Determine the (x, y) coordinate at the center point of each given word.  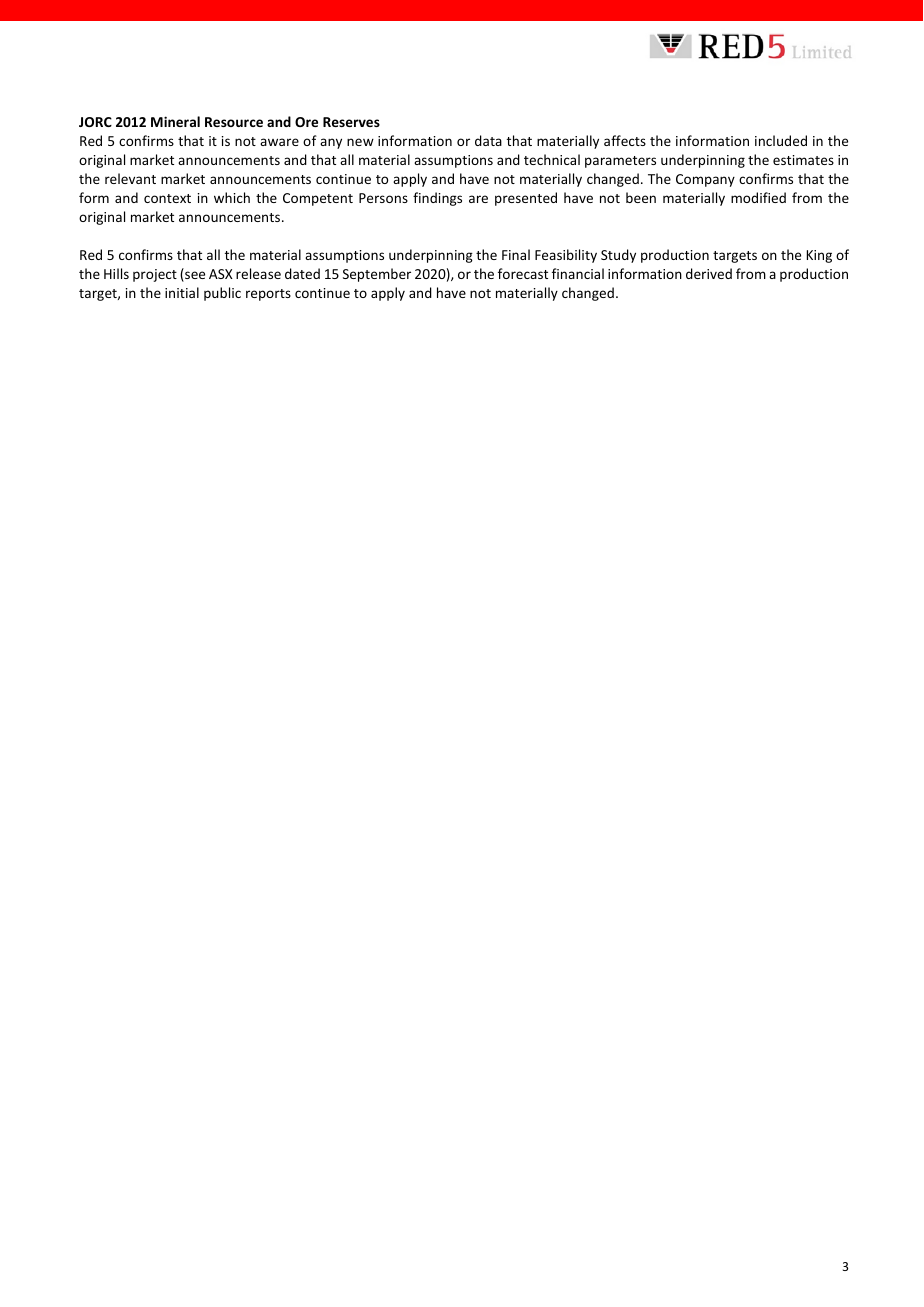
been (641, 197)
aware (279, 142)
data (488, 140)
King (819, 256)
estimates (803, 160)
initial (182, 292)
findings (437, 199)
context (167, 198)
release (258, 273)
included (781, 140)
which (232, 197)
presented (526, 199)
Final (516, 254)
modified (758, 197)
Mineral (175, 121)
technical (552, 159)
